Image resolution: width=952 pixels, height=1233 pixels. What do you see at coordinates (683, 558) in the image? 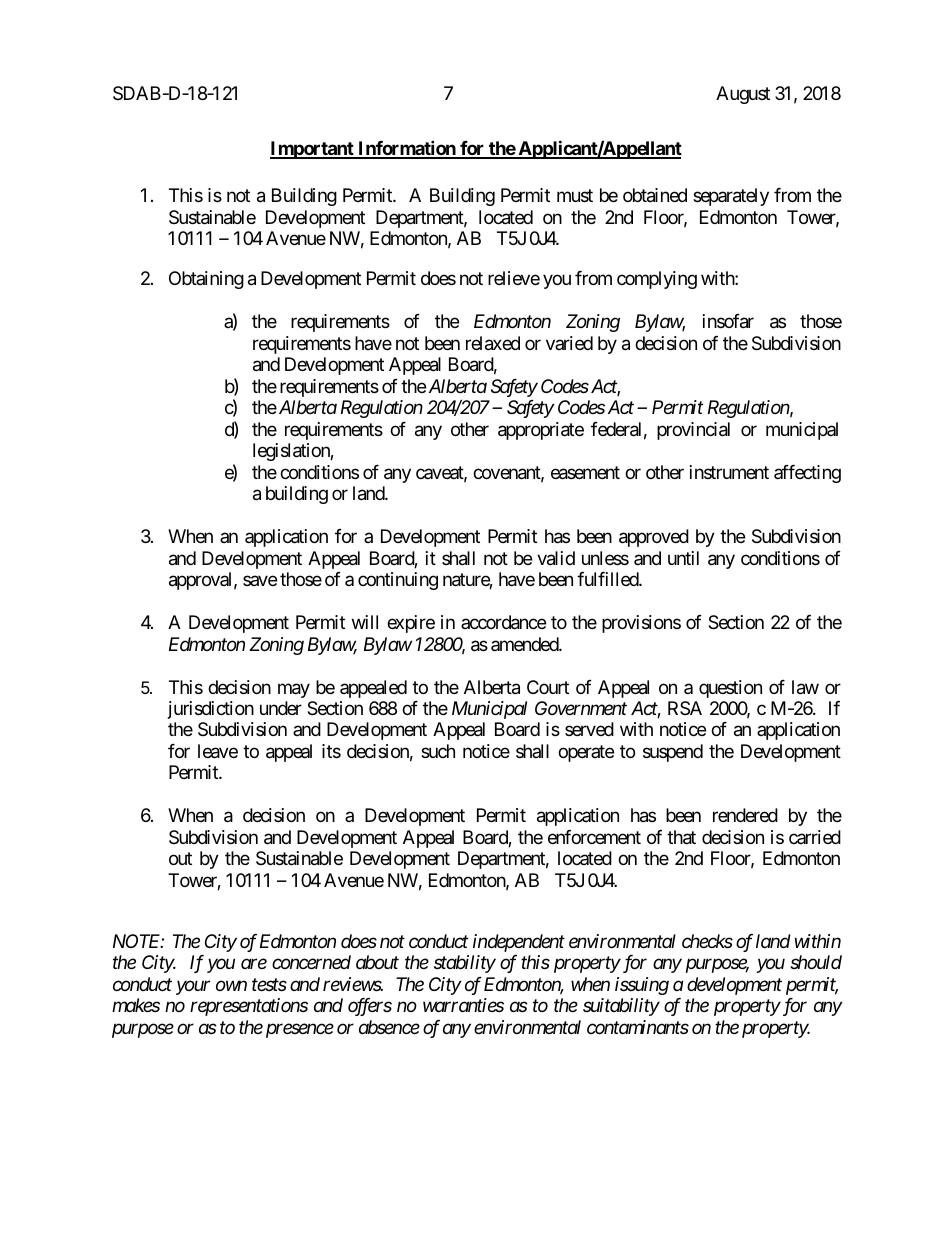
I see `until` at bounding box center [683, 558].
